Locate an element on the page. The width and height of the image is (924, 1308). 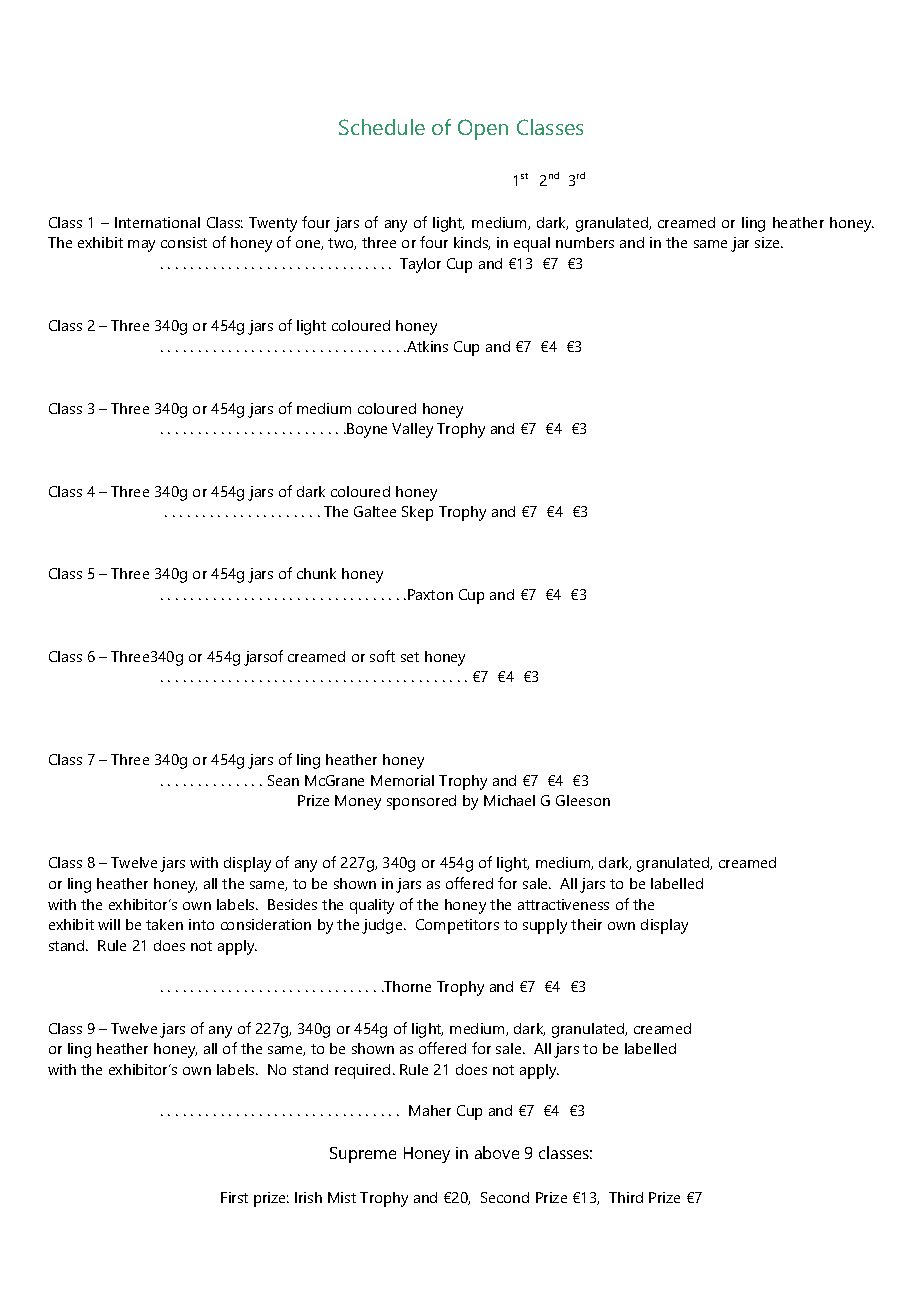
International is located at coordinates (157, 222).
